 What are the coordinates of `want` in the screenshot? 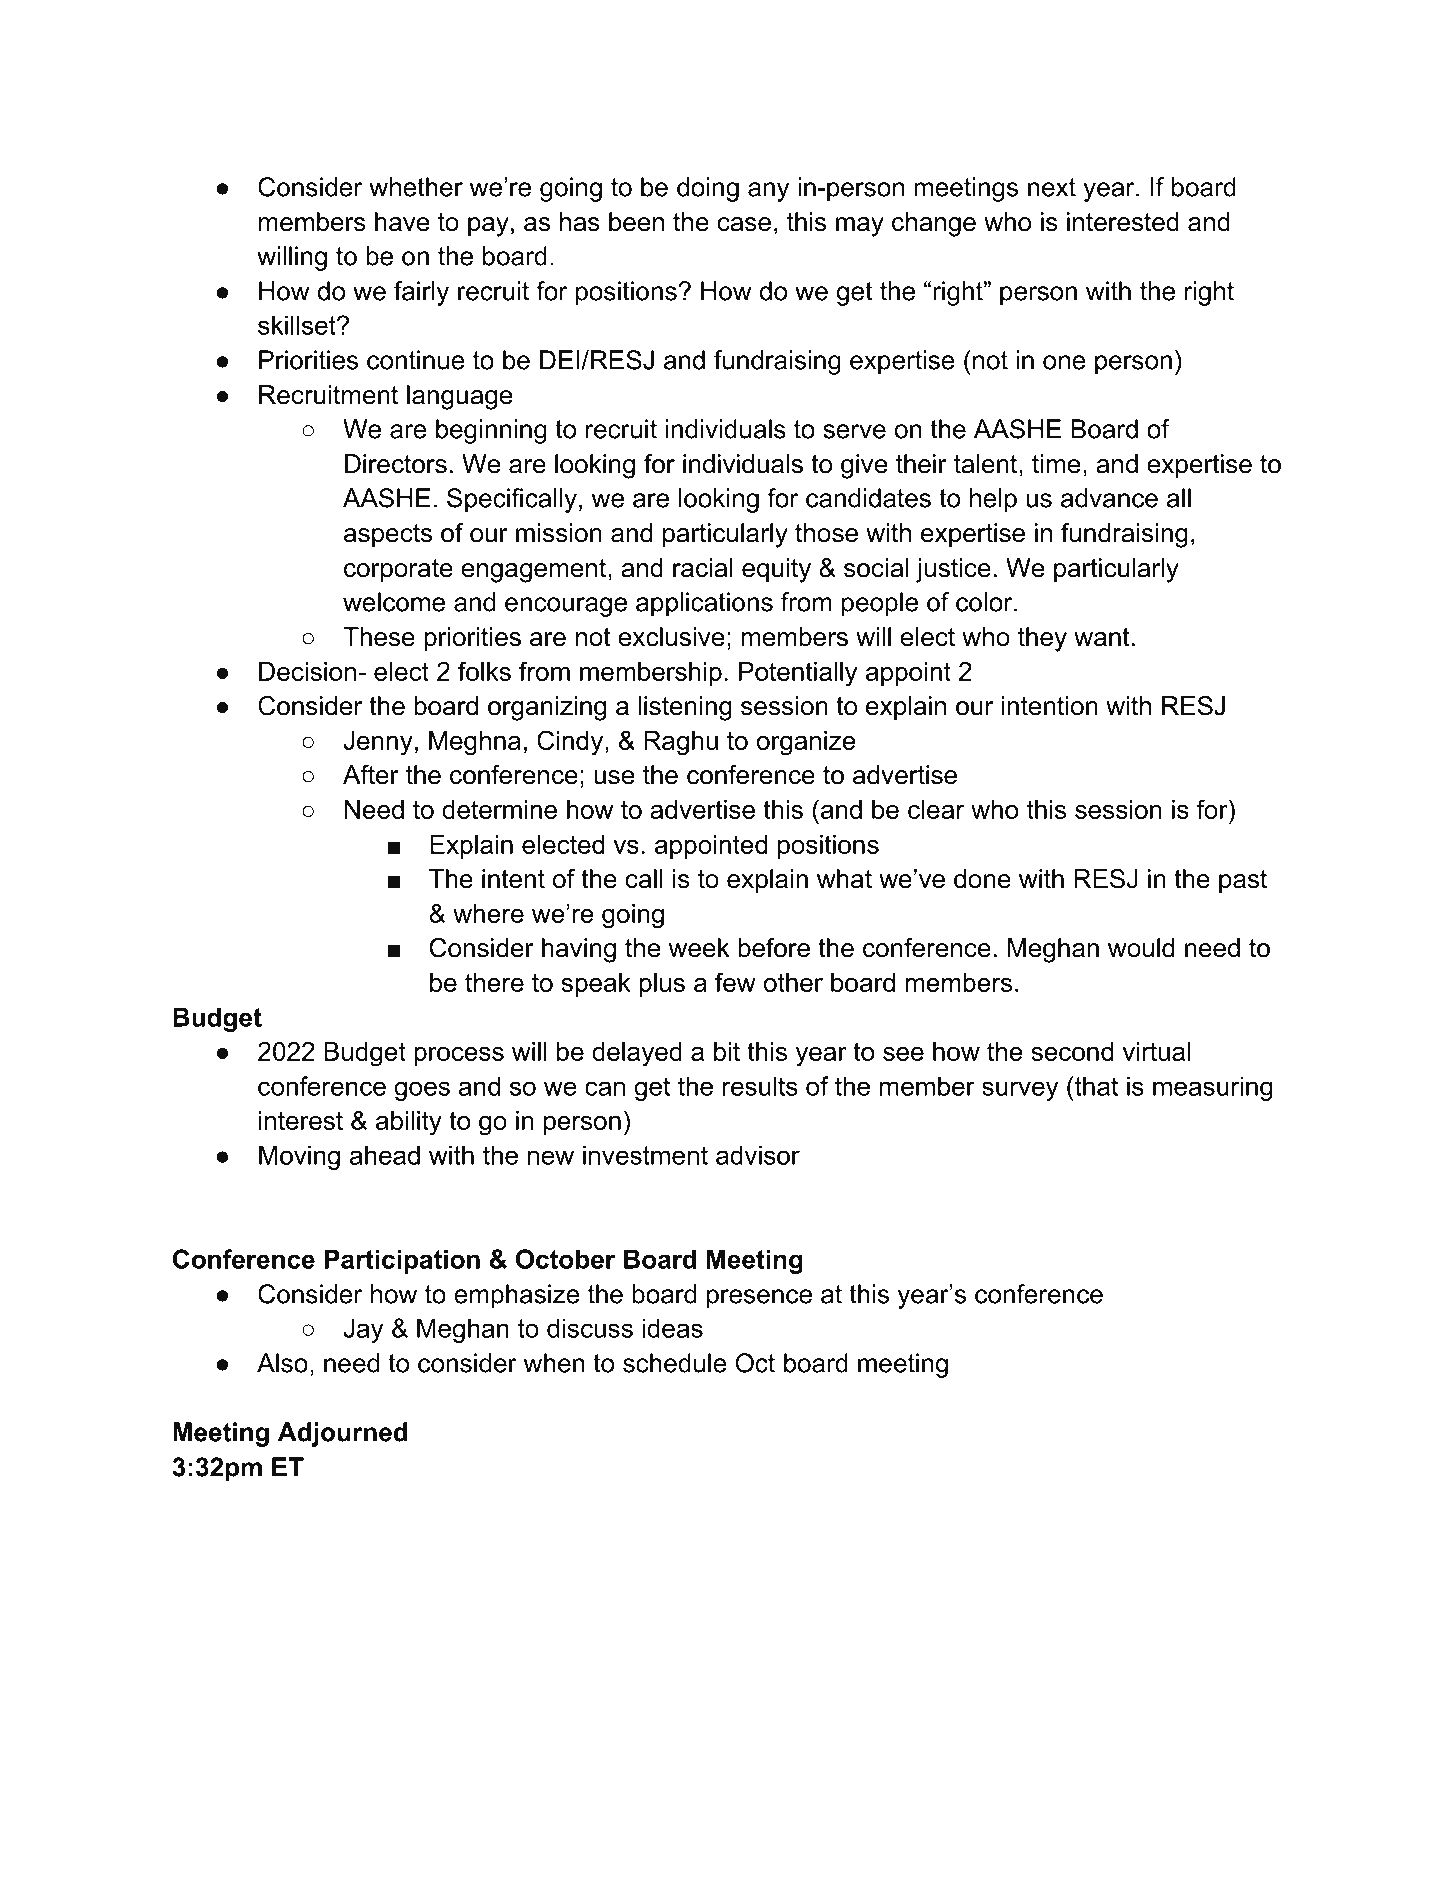 It's located at (1102, 637).
